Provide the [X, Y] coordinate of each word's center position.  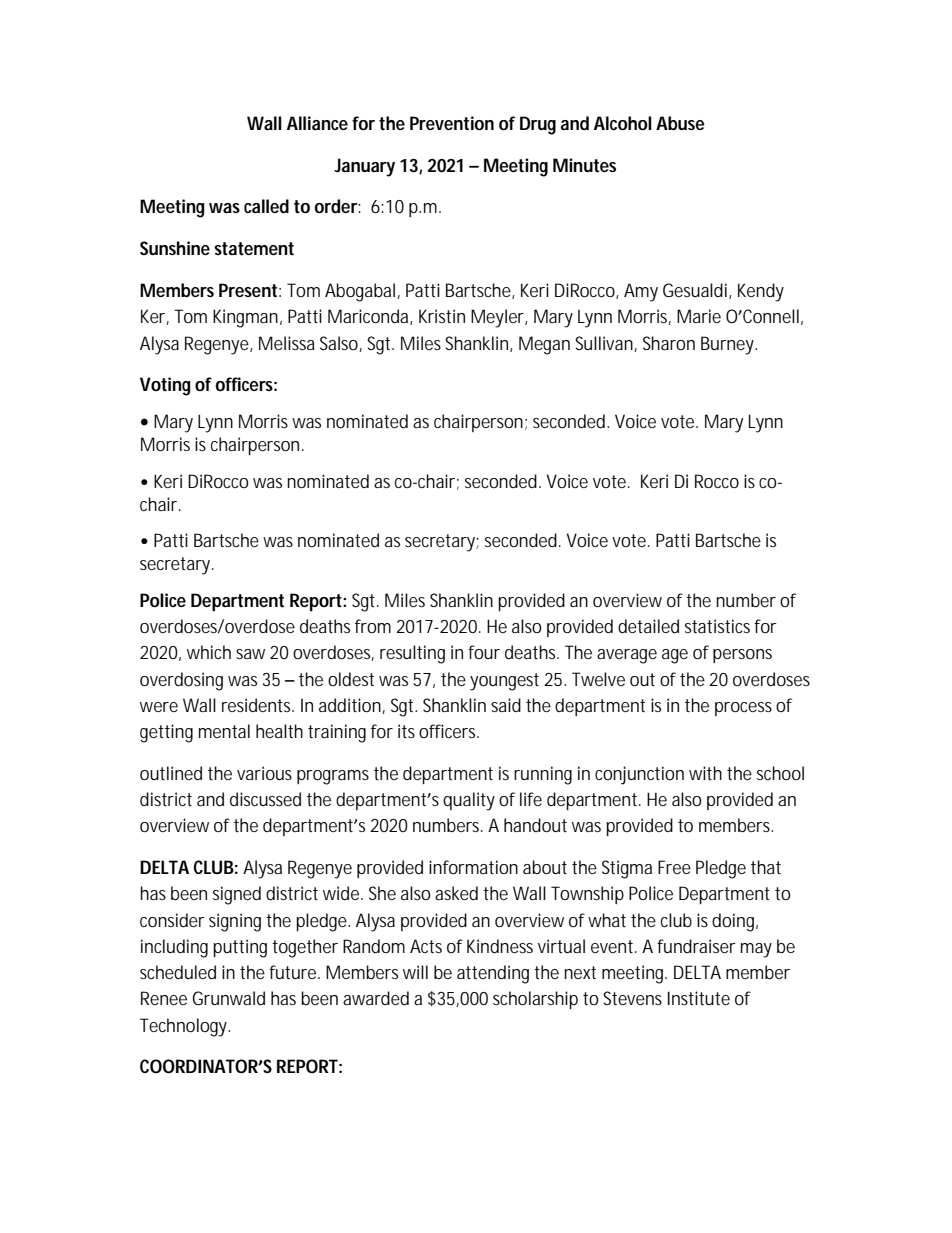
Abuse [680, 123]
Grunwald [229, 998]
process [743, 709]
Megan [544, 345]
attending [493, 974]
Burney [729, 345]
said [506, 705]
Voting [165, 386]
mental [224, 731]
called [266, 206]
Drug [538, 125]
